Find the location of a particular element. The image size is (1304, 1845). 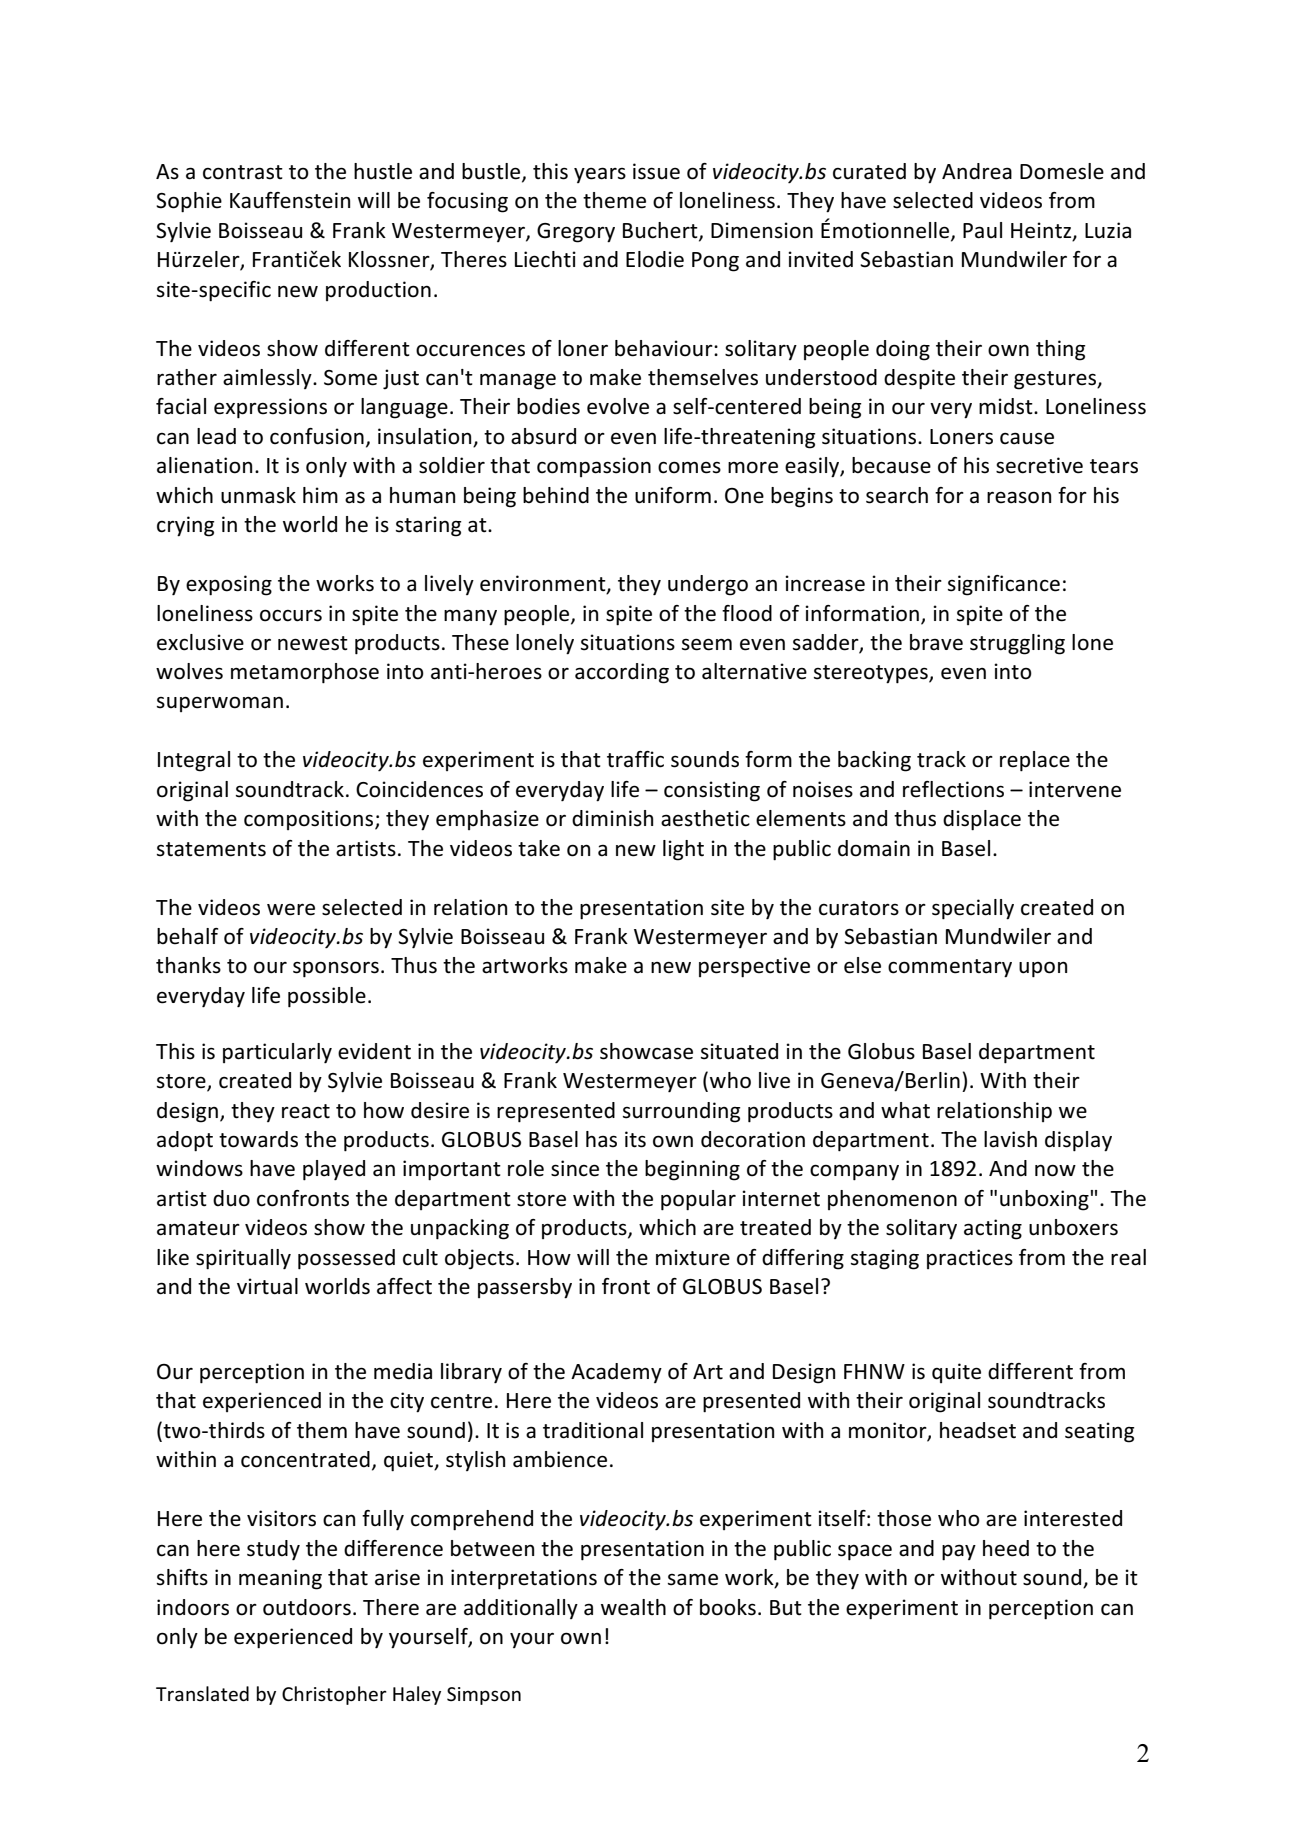

beginning is located at coordinates (692, 1170).
